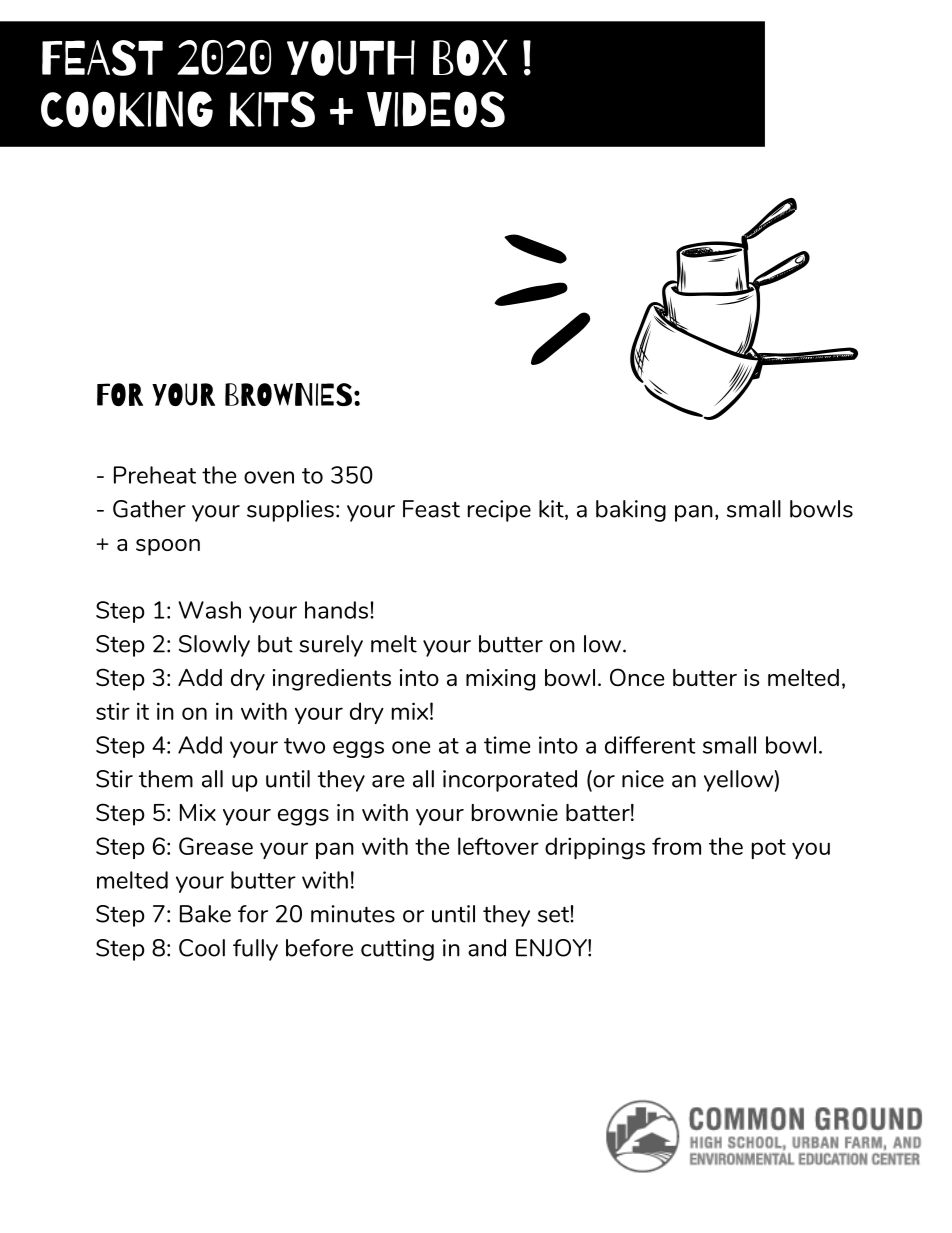 This image has width=952, height=1233. What do you see at coordinates (676, 846) in the image?
I see `from` at bounding box center [676, 846].
